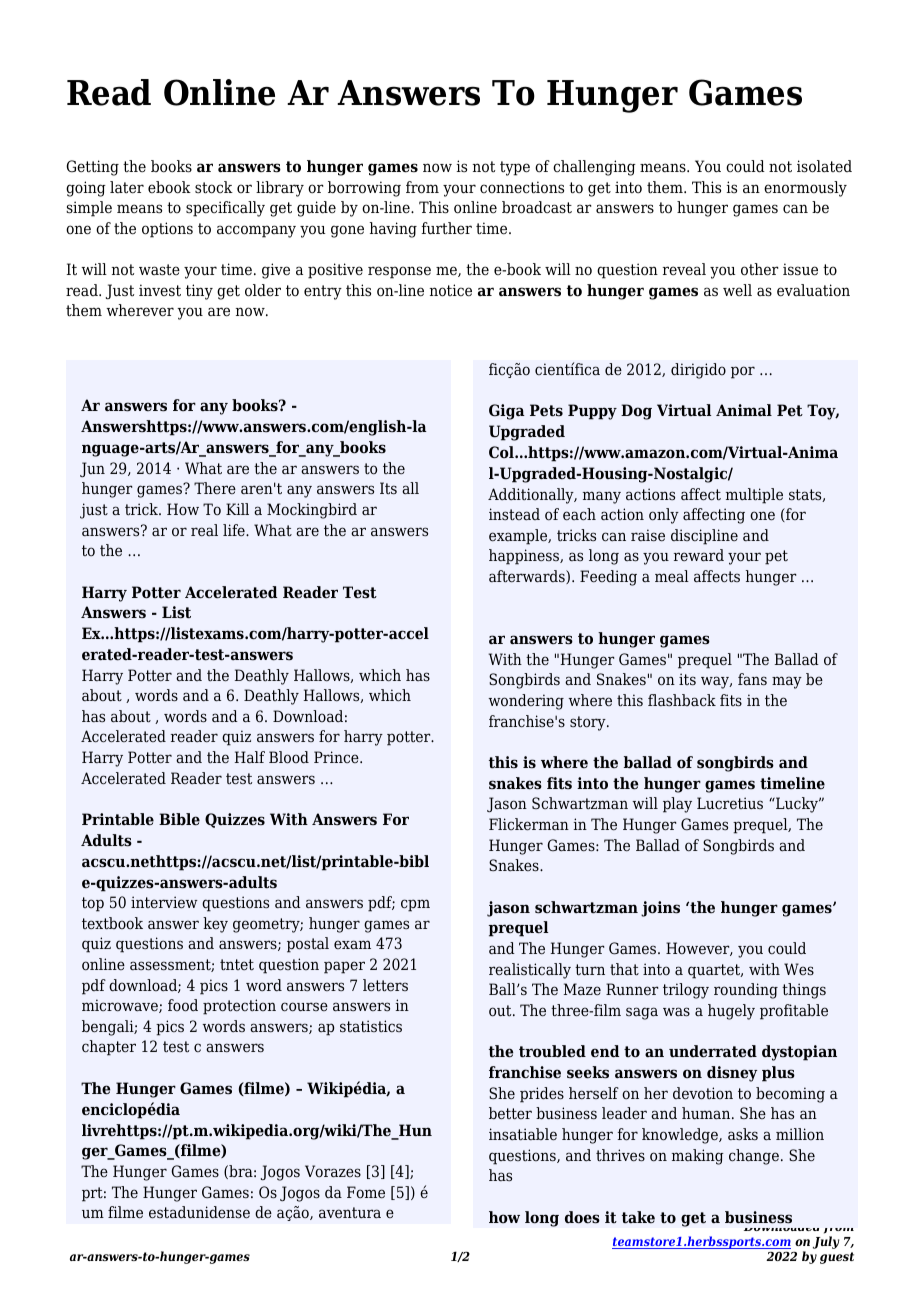  What do you see at coordinates (826, 1242) in the image?
I see `July` at bounding box center [826, 1242].
